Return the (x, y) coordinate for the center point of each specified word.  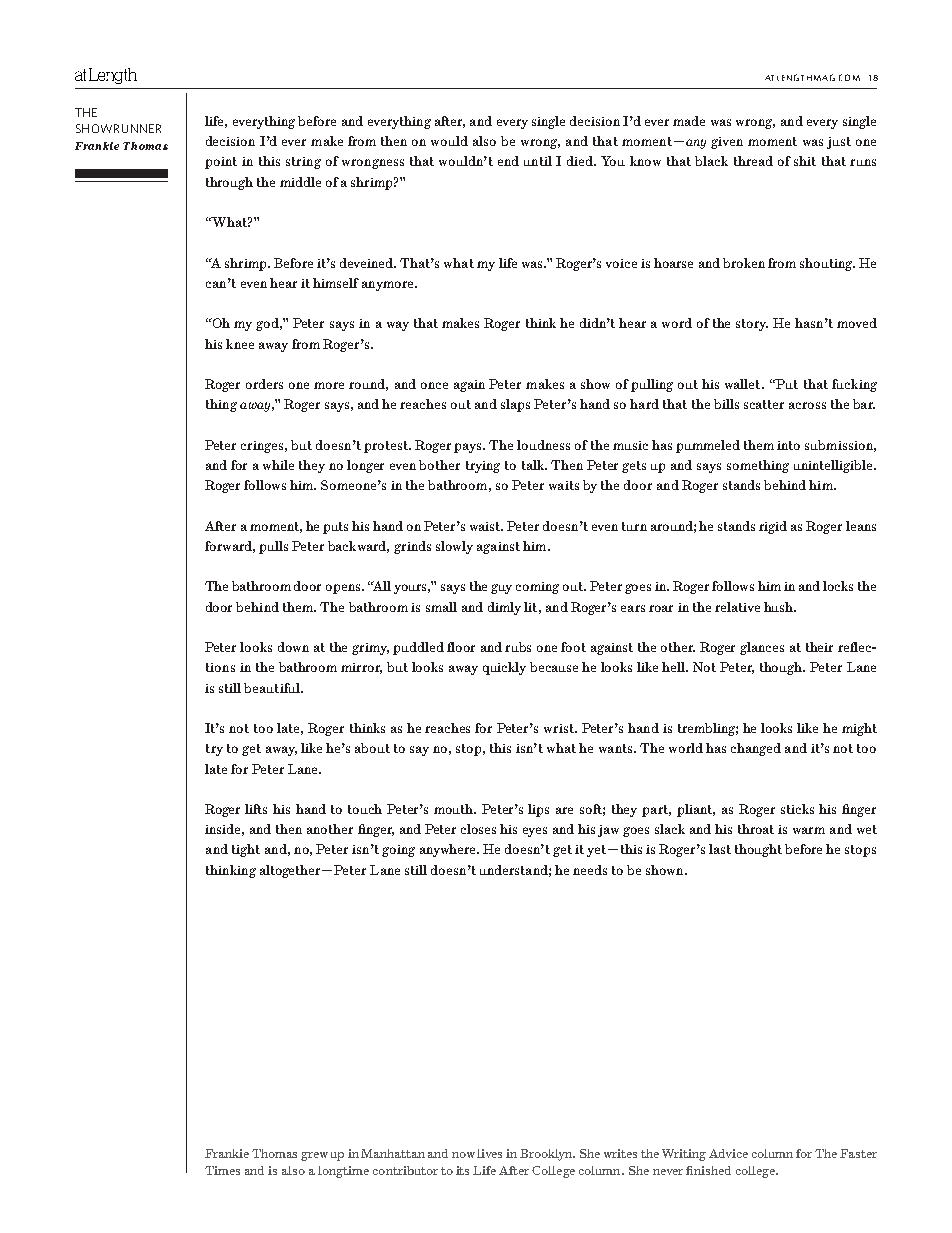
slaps (515, 405)
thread (753, 161)
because (554, 667)
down (293, 647)
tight (246, 850)
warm (809, 830)
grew (314, 1156)
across (807, 405)
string (303, 163)
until (538, 161)
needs (590, 870)
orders (264, 384)
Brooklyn (547, 1155)
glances (762, 648)
